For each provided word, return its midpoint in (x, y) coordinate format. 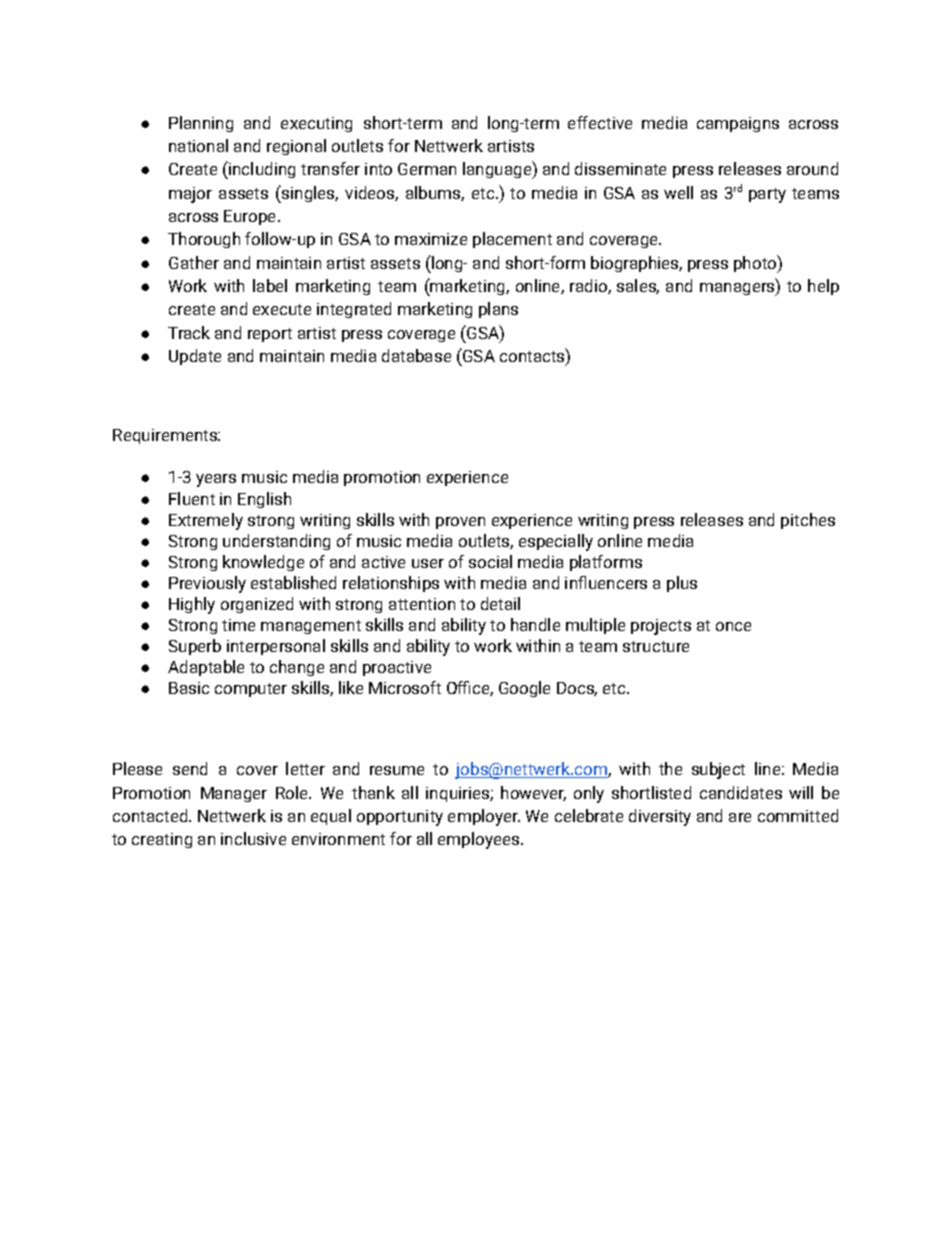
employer (484, 817)
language (498, 170)
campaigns (738, 124)
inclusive (253, 838)
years (216, 480)
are (740, 817)
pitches (808, 521)
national (198, 145)
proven (460, 523)
